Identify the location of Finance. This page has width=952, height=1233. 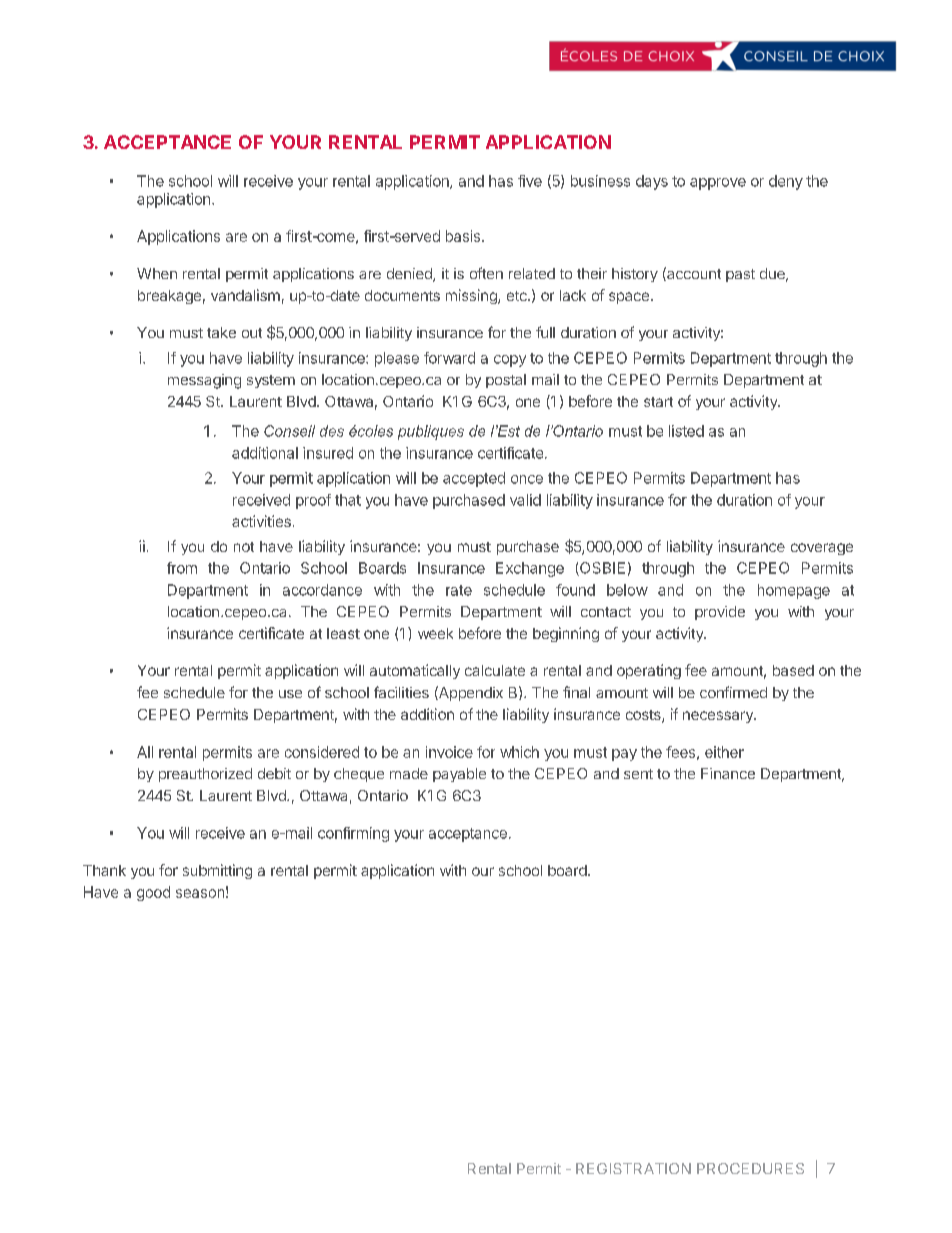
(728, 773).
